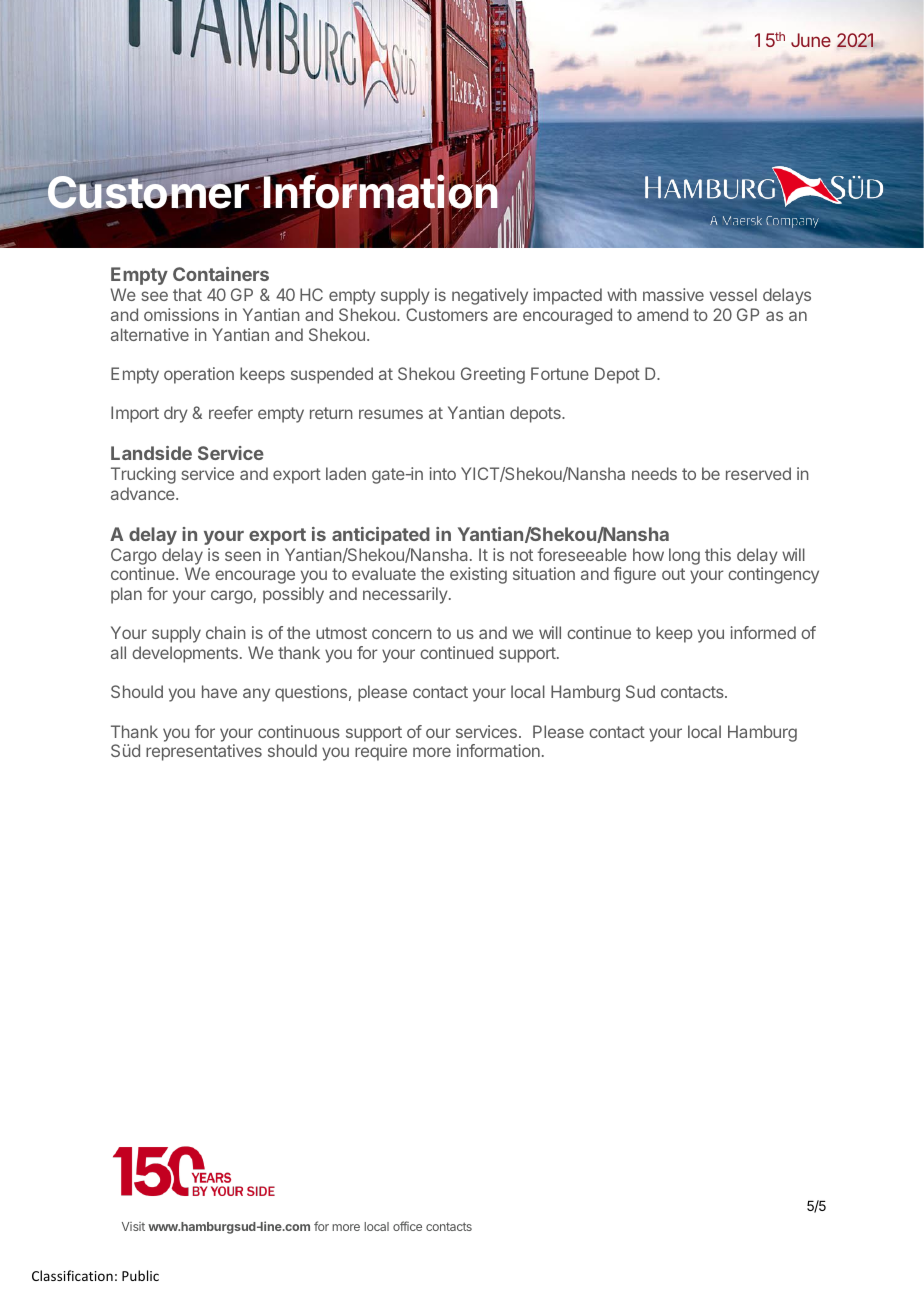 Image resolution: width=924 pixels, height=1309 pixels. I want to click on June, so click(811, 40).
